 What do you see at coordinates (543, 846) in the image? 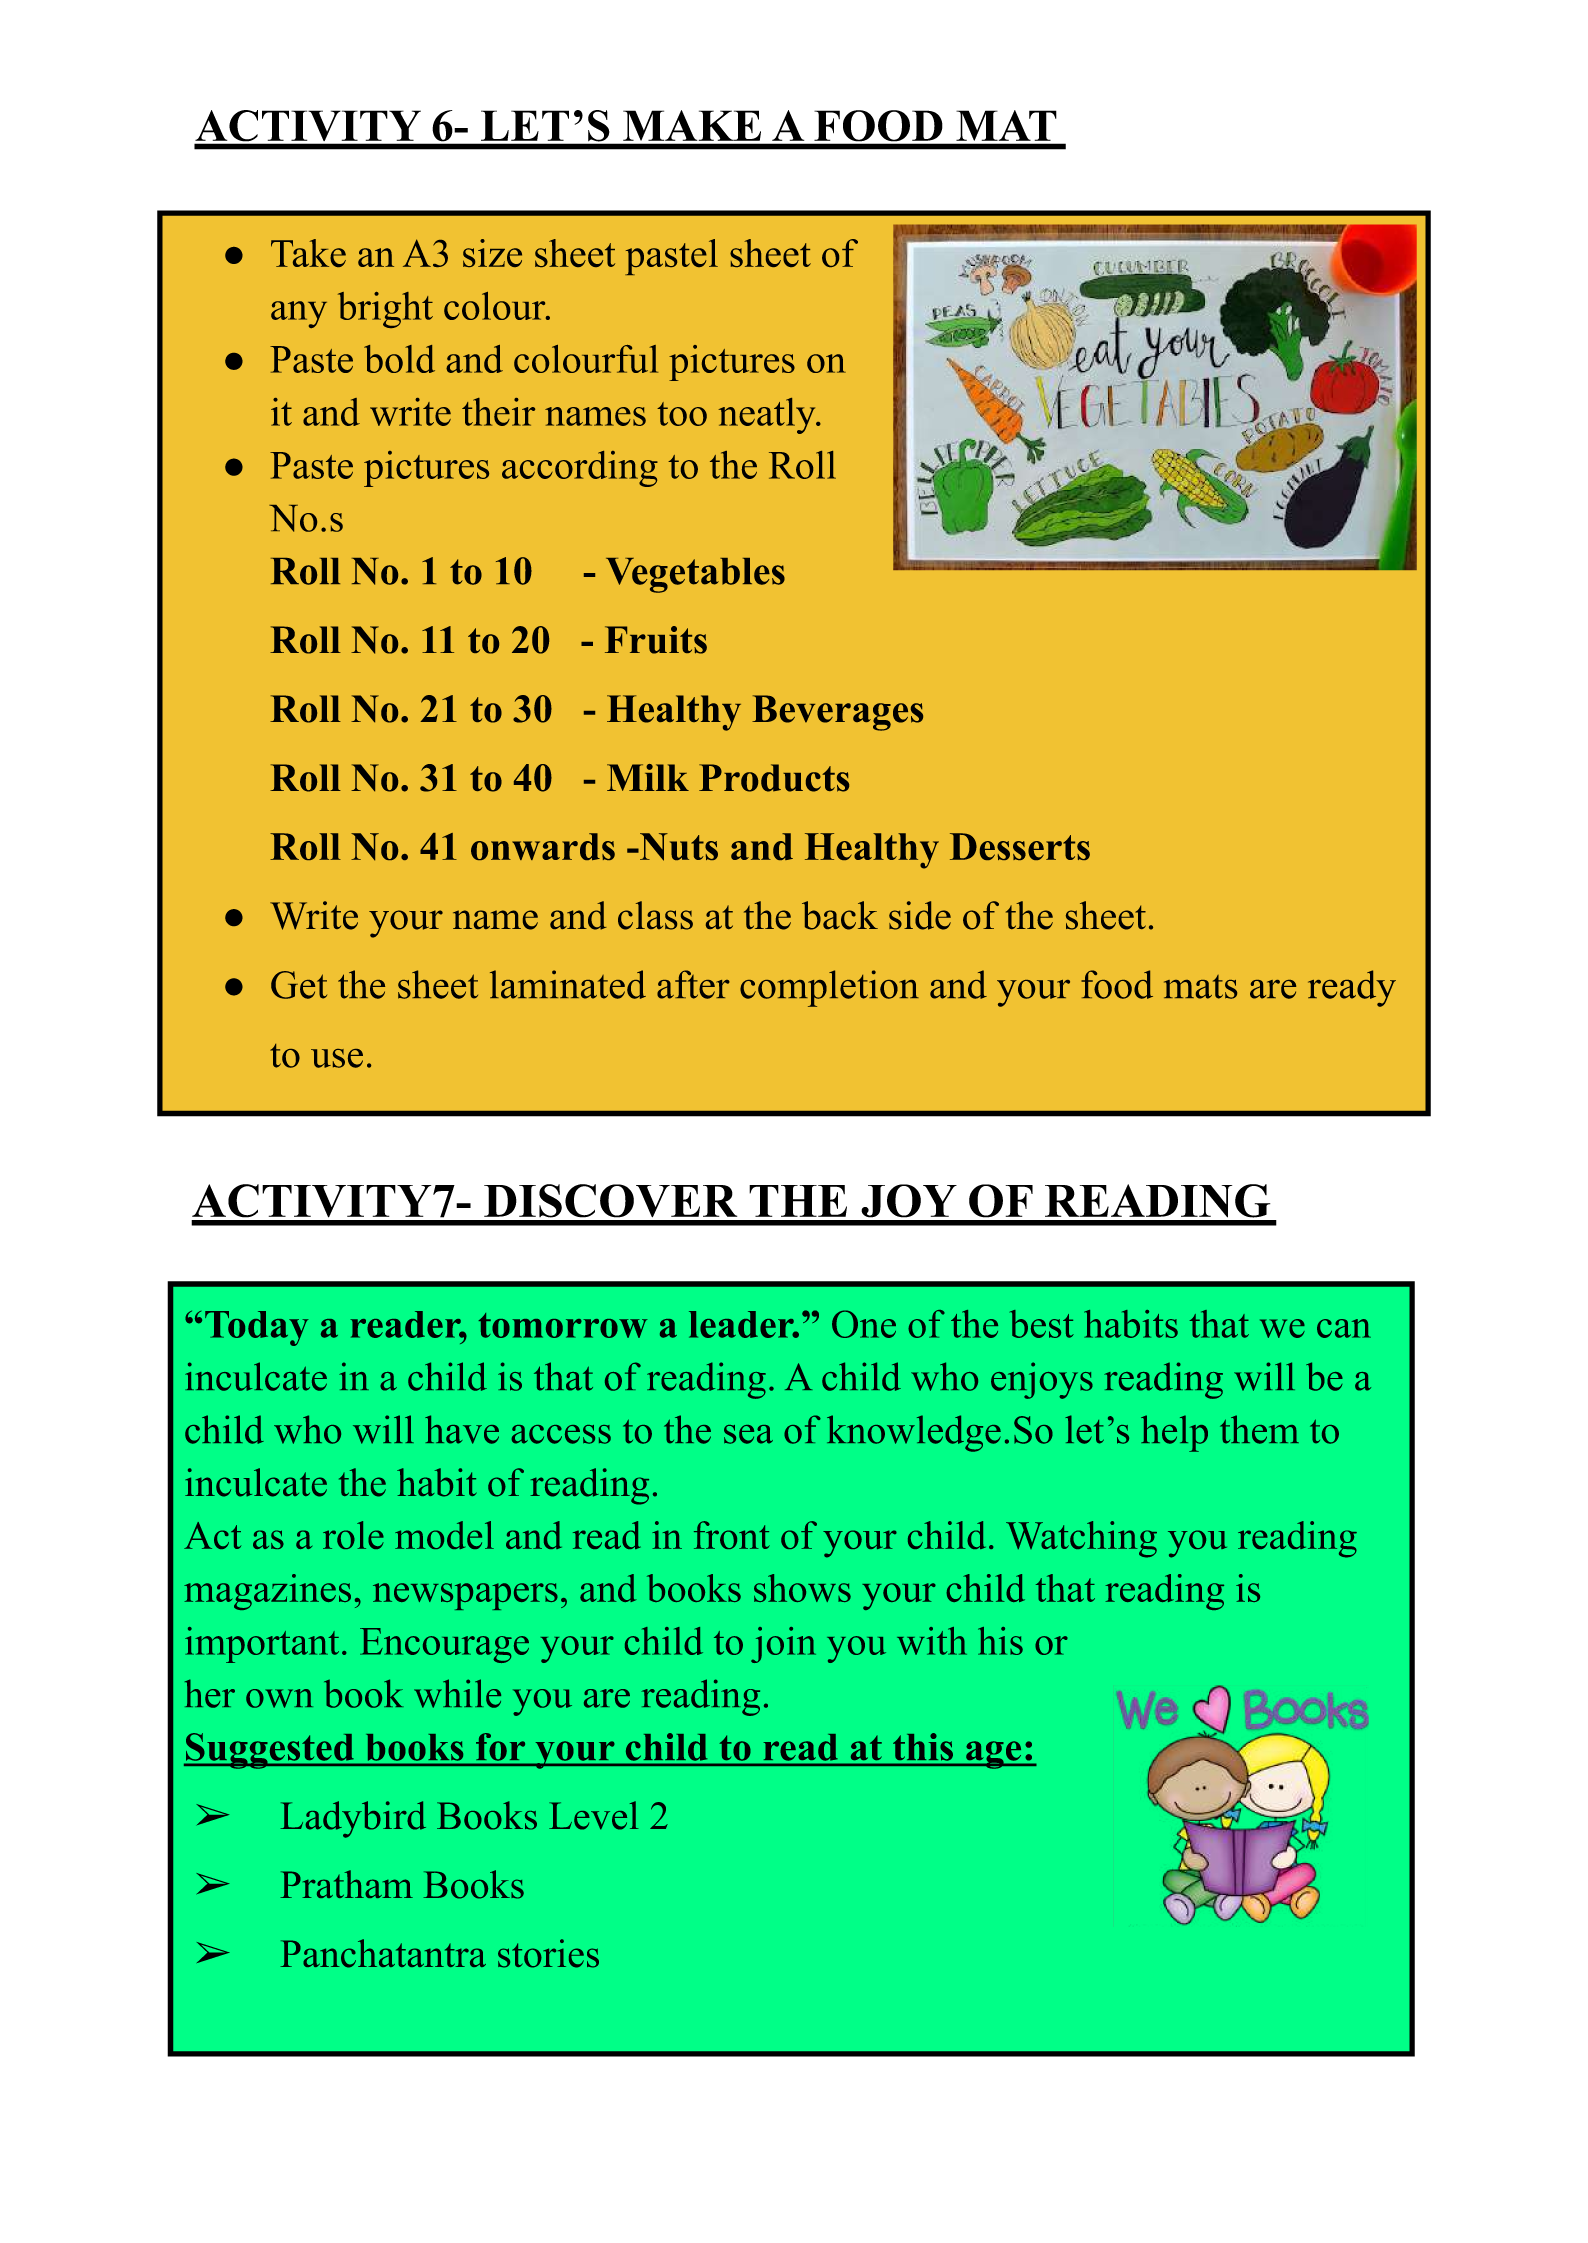
I see `onwards` at bounding box center [543, 846].
